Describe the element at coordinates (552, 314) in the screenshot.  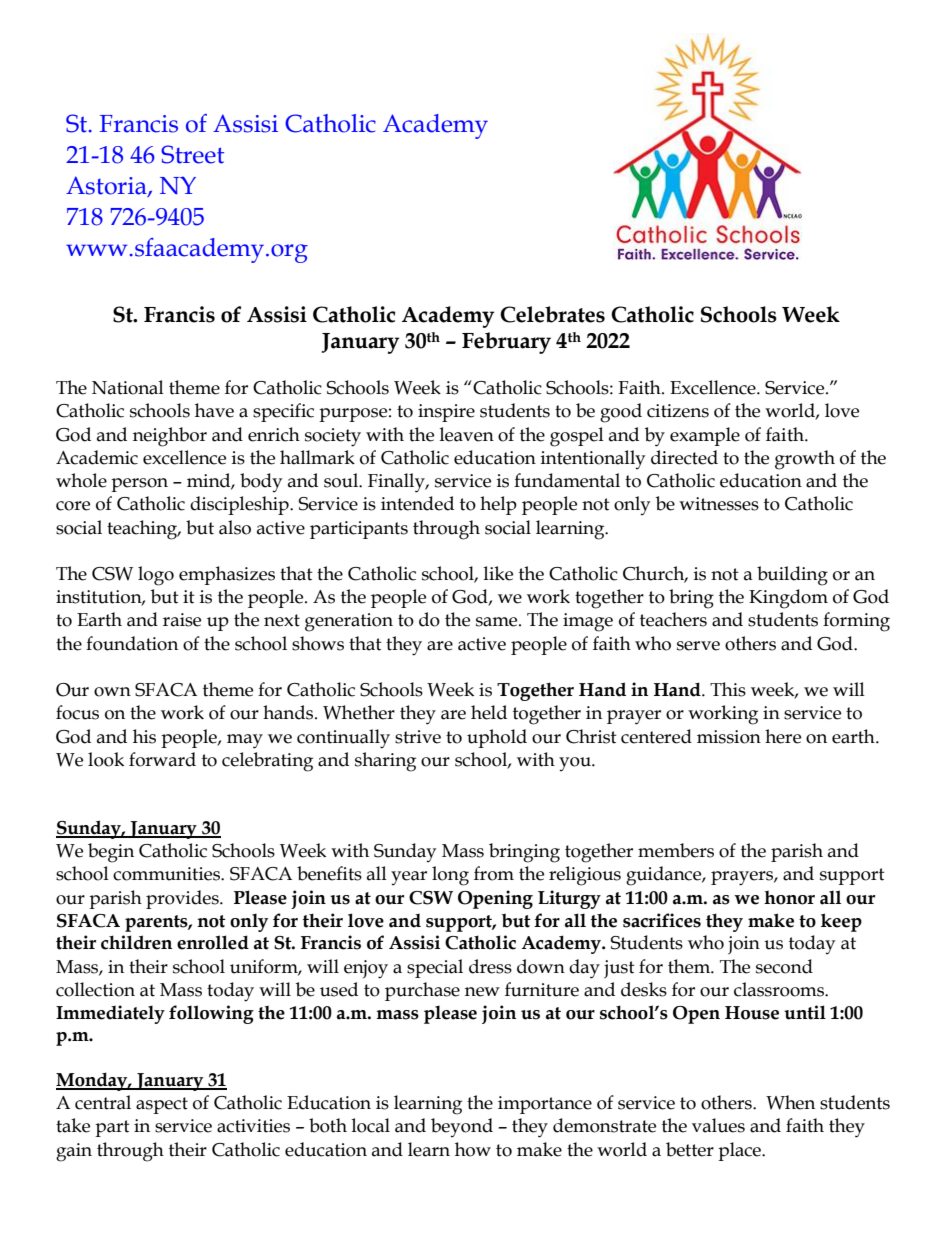
I see `Celebrates` at that location.
